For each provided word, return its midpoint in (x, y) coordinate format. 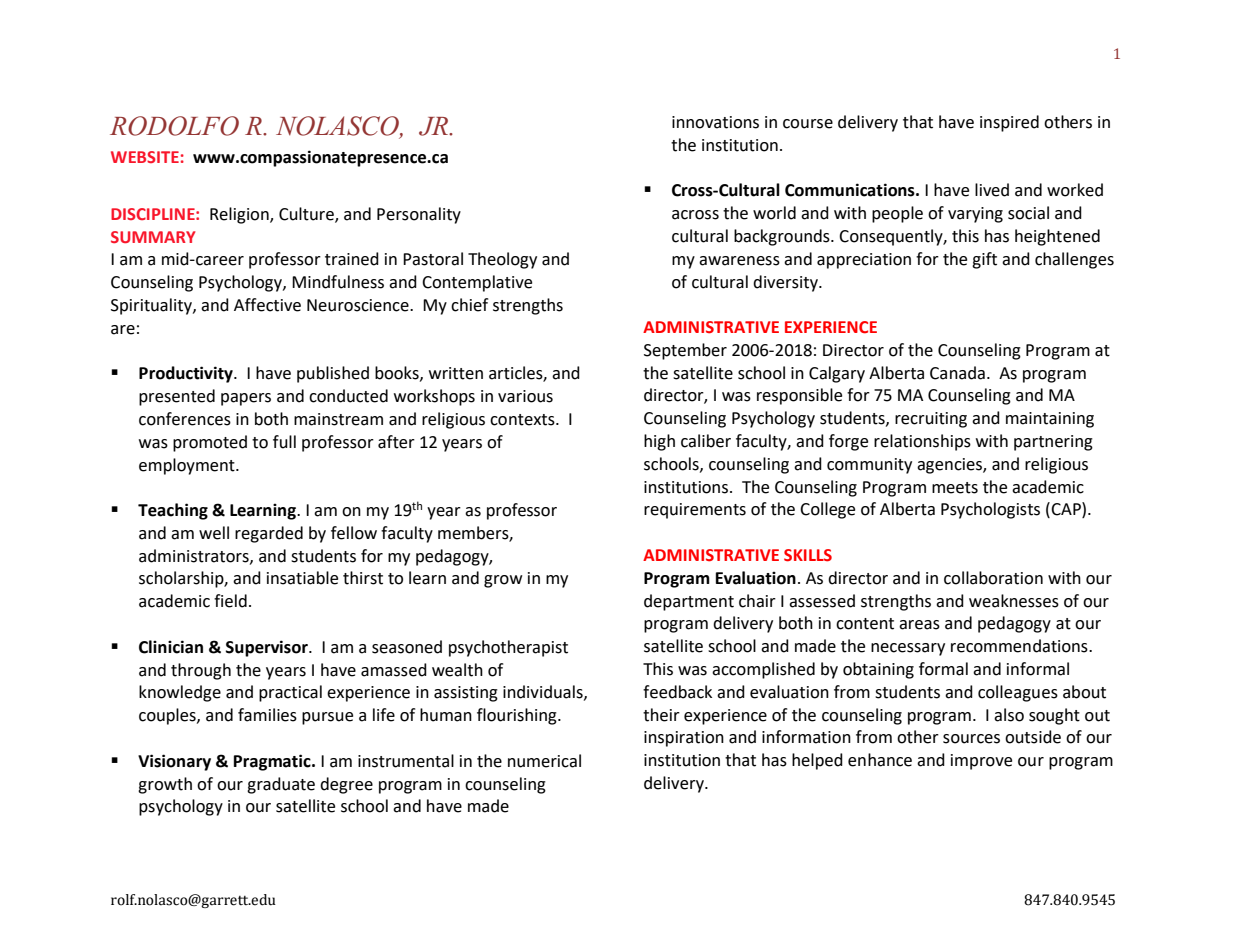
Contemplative (477, 283)
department (689, 602)
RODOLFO (174, 126)
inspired (1009, 123)
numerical (544, 761)
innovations (715, 122)
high (659, 442)
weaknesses (1014, 601)
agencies (950, 466)
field (230, 601)
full (284, 442)
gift (984, 260)
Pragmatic (273, 762)
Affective (267, 305)
